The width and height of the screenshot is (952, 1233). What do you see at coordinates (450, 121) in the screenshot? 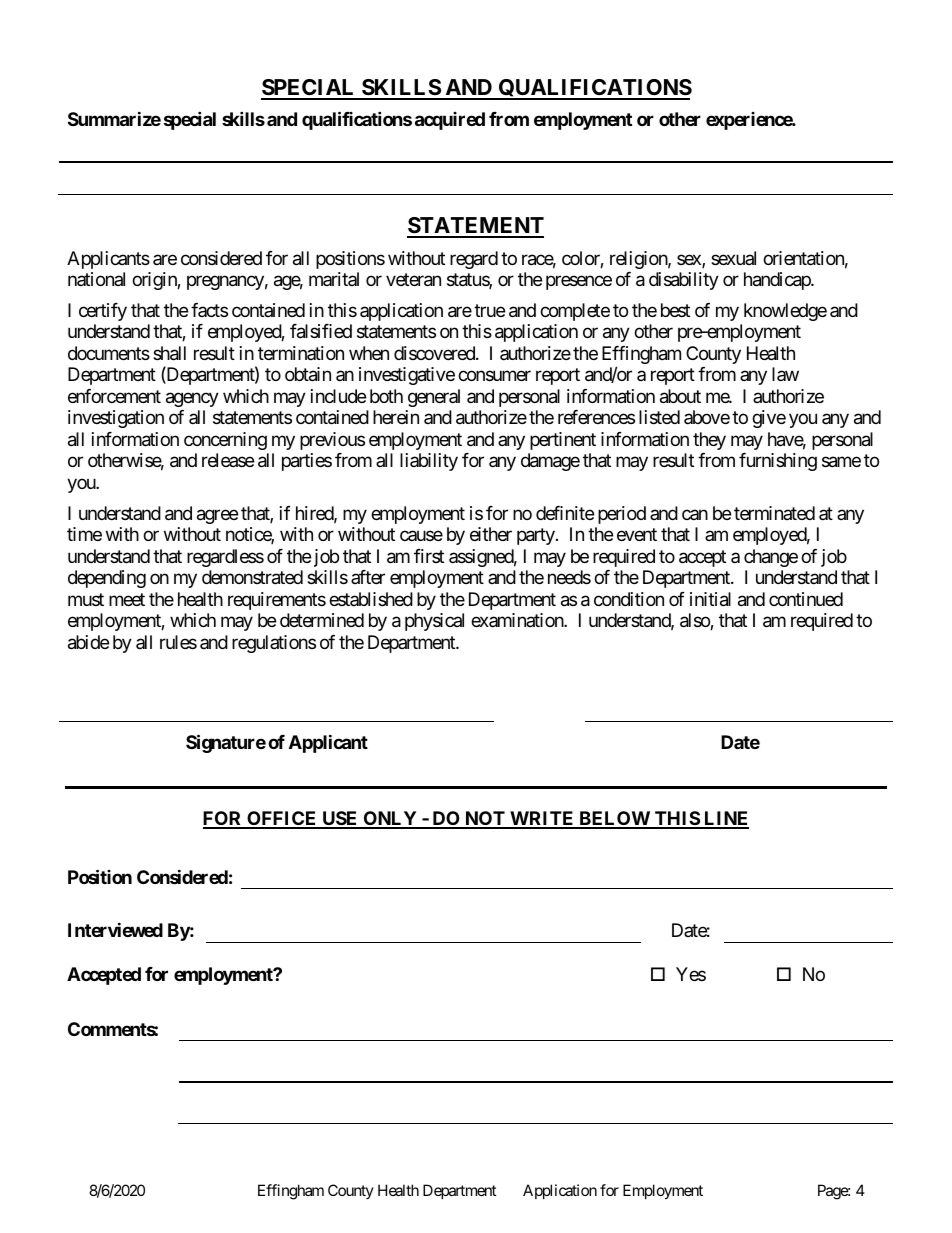
I see `acquired` at bounding box center [450, 121].
